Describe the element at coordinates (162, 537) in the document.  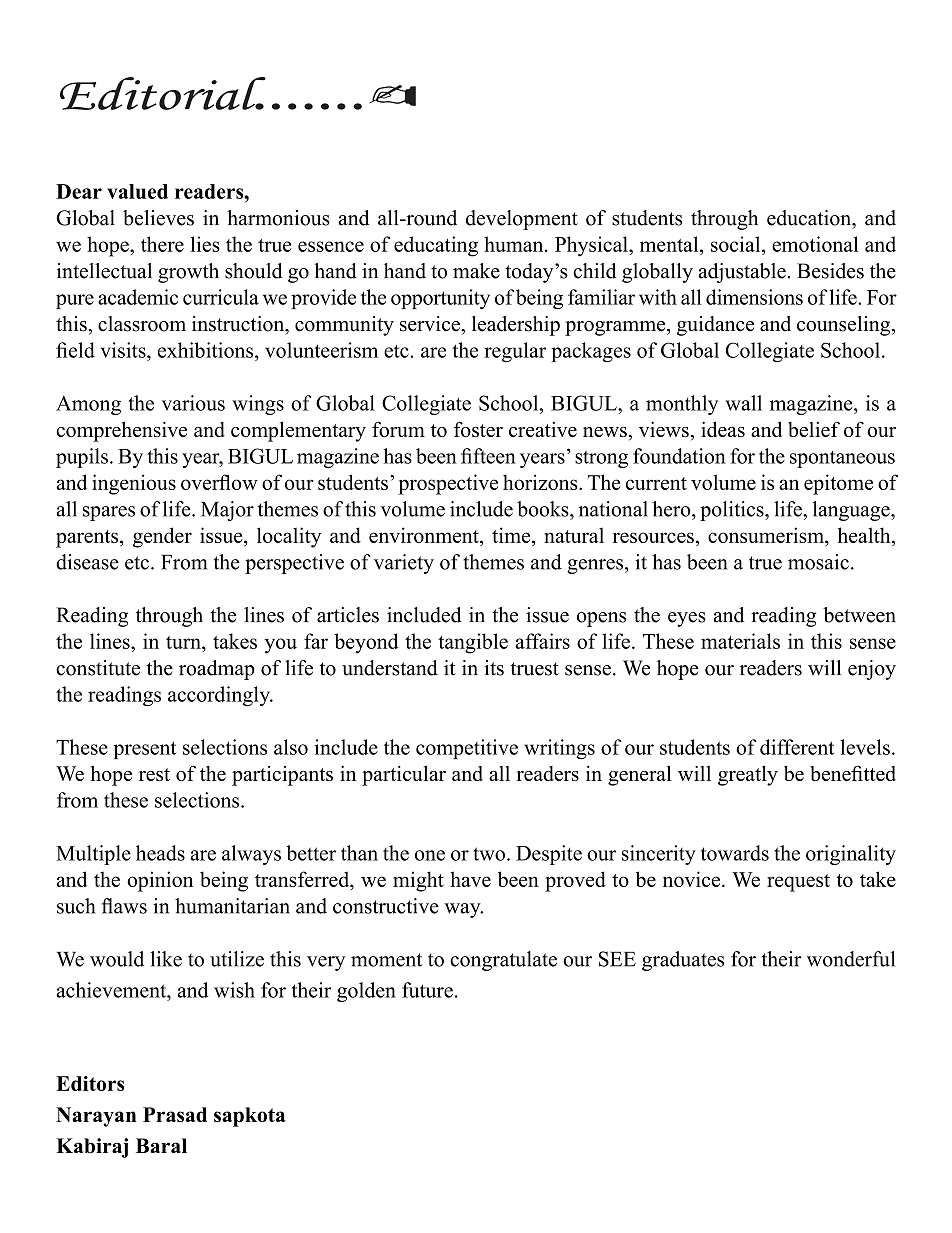
I see `gender` at that location.
